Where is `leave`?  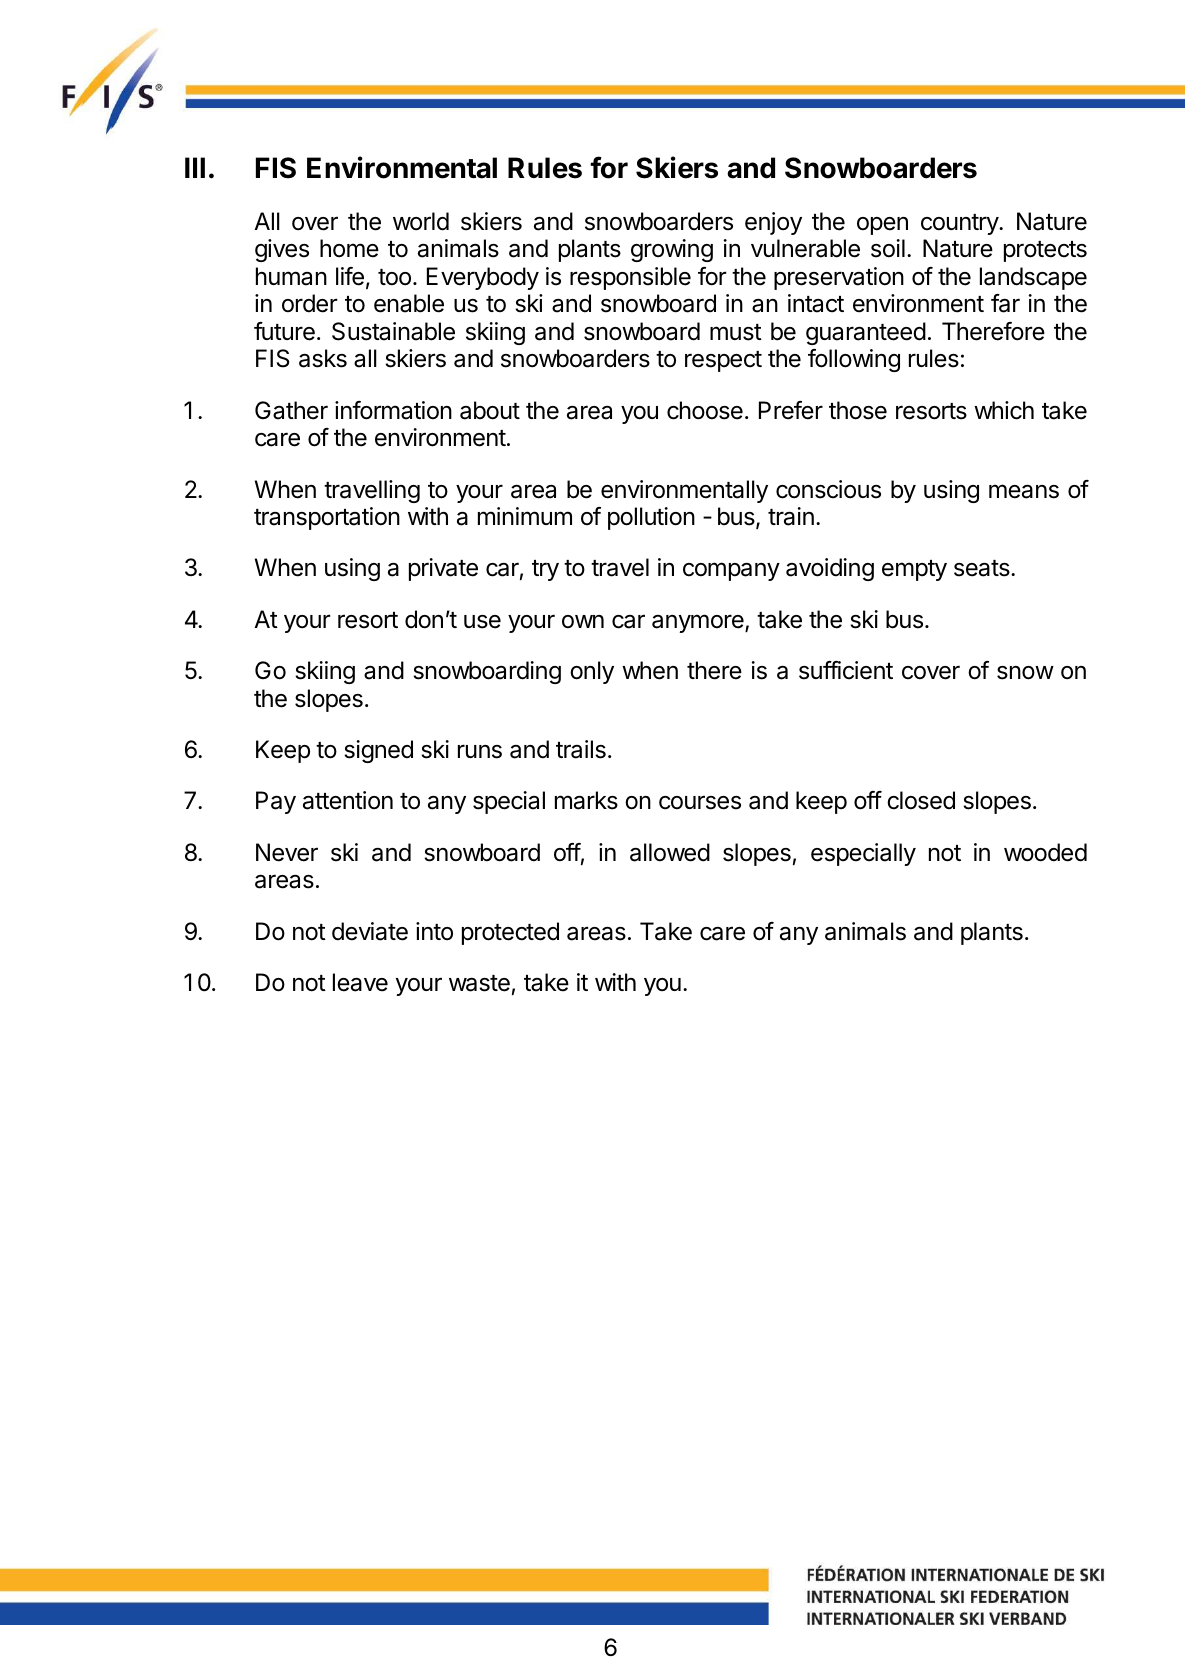
leave is located at coordinates (360, 982).
